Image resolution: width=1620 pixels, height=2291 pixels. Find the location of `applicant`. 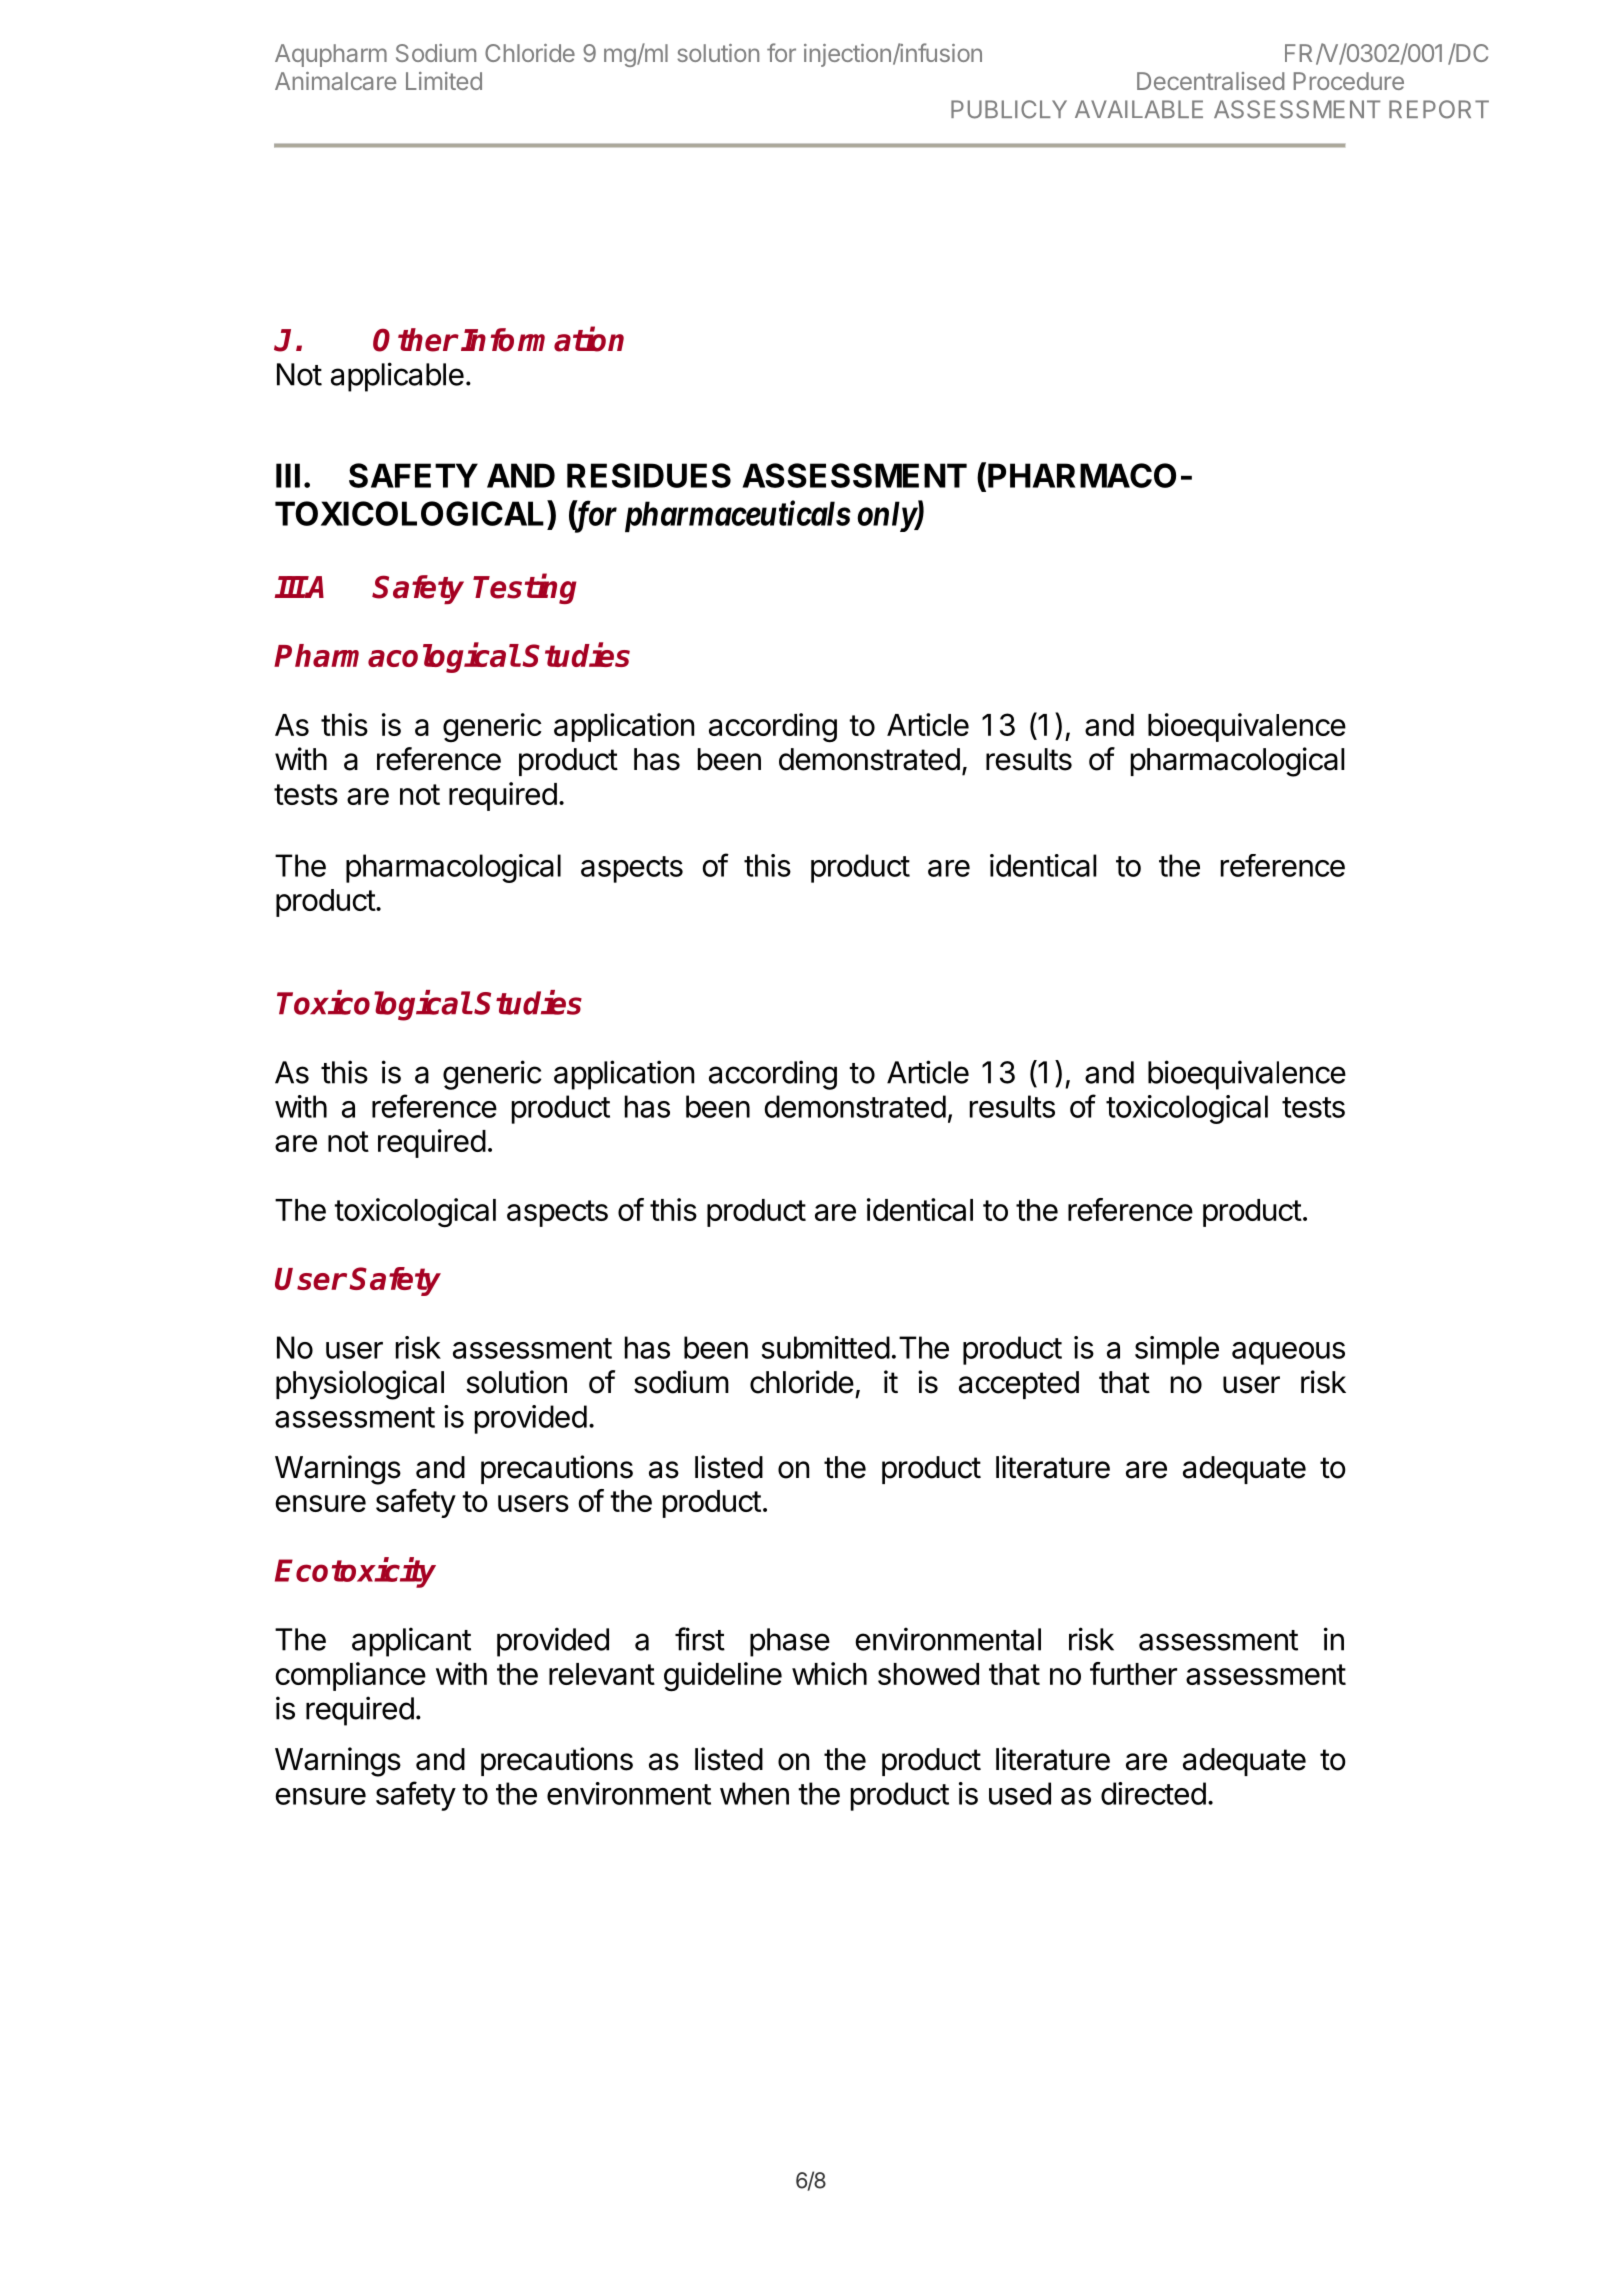

applicant is located at coordinates (411, 1642).
